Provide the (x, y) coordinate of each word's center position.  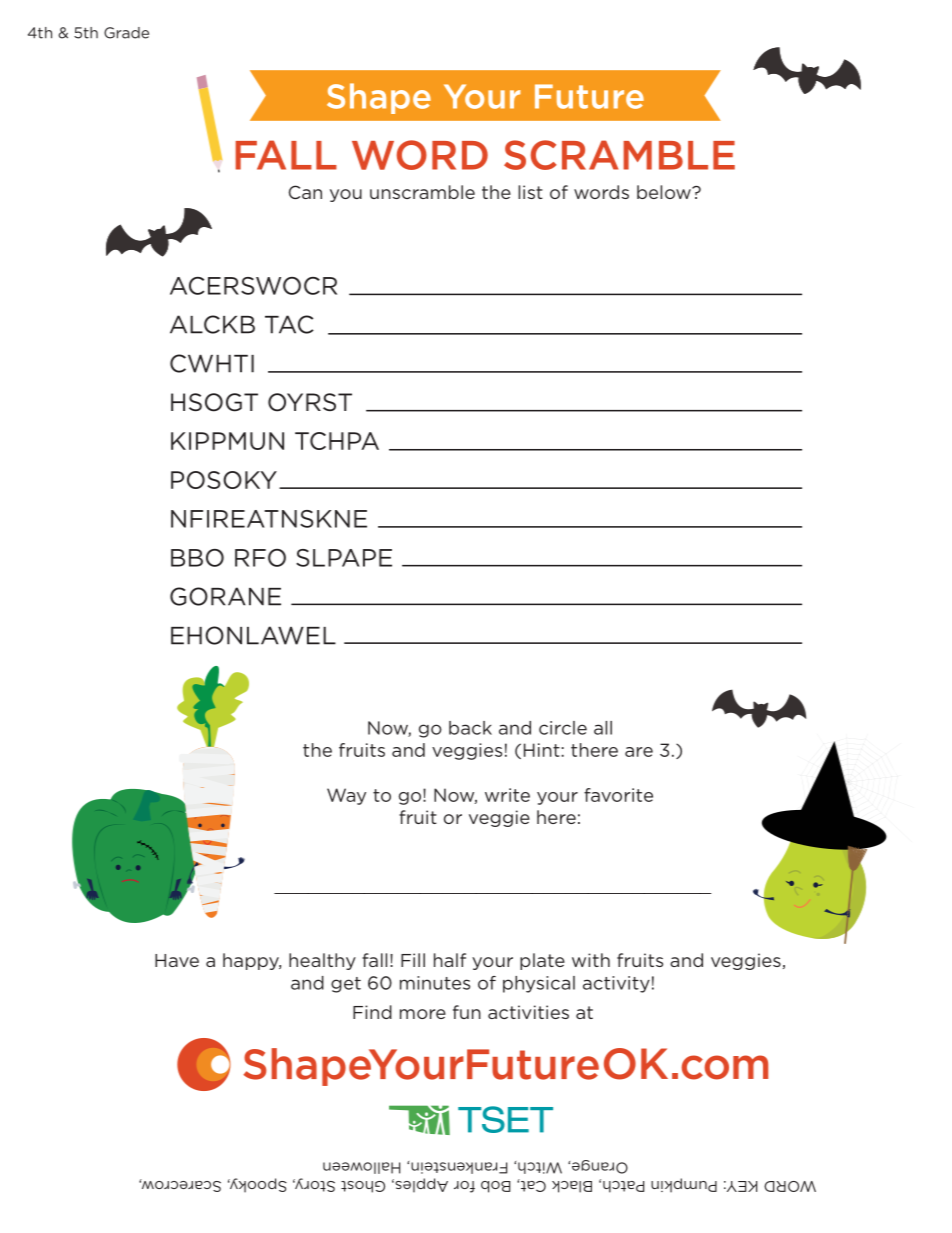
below (665, 192)
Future (589, 96)
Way (346, 796)
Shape (379, 98)
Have (177, 960)
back (470, 728)
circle (563, 728)
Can (305, 192)
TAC (289, 324)
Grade (126, 33)
